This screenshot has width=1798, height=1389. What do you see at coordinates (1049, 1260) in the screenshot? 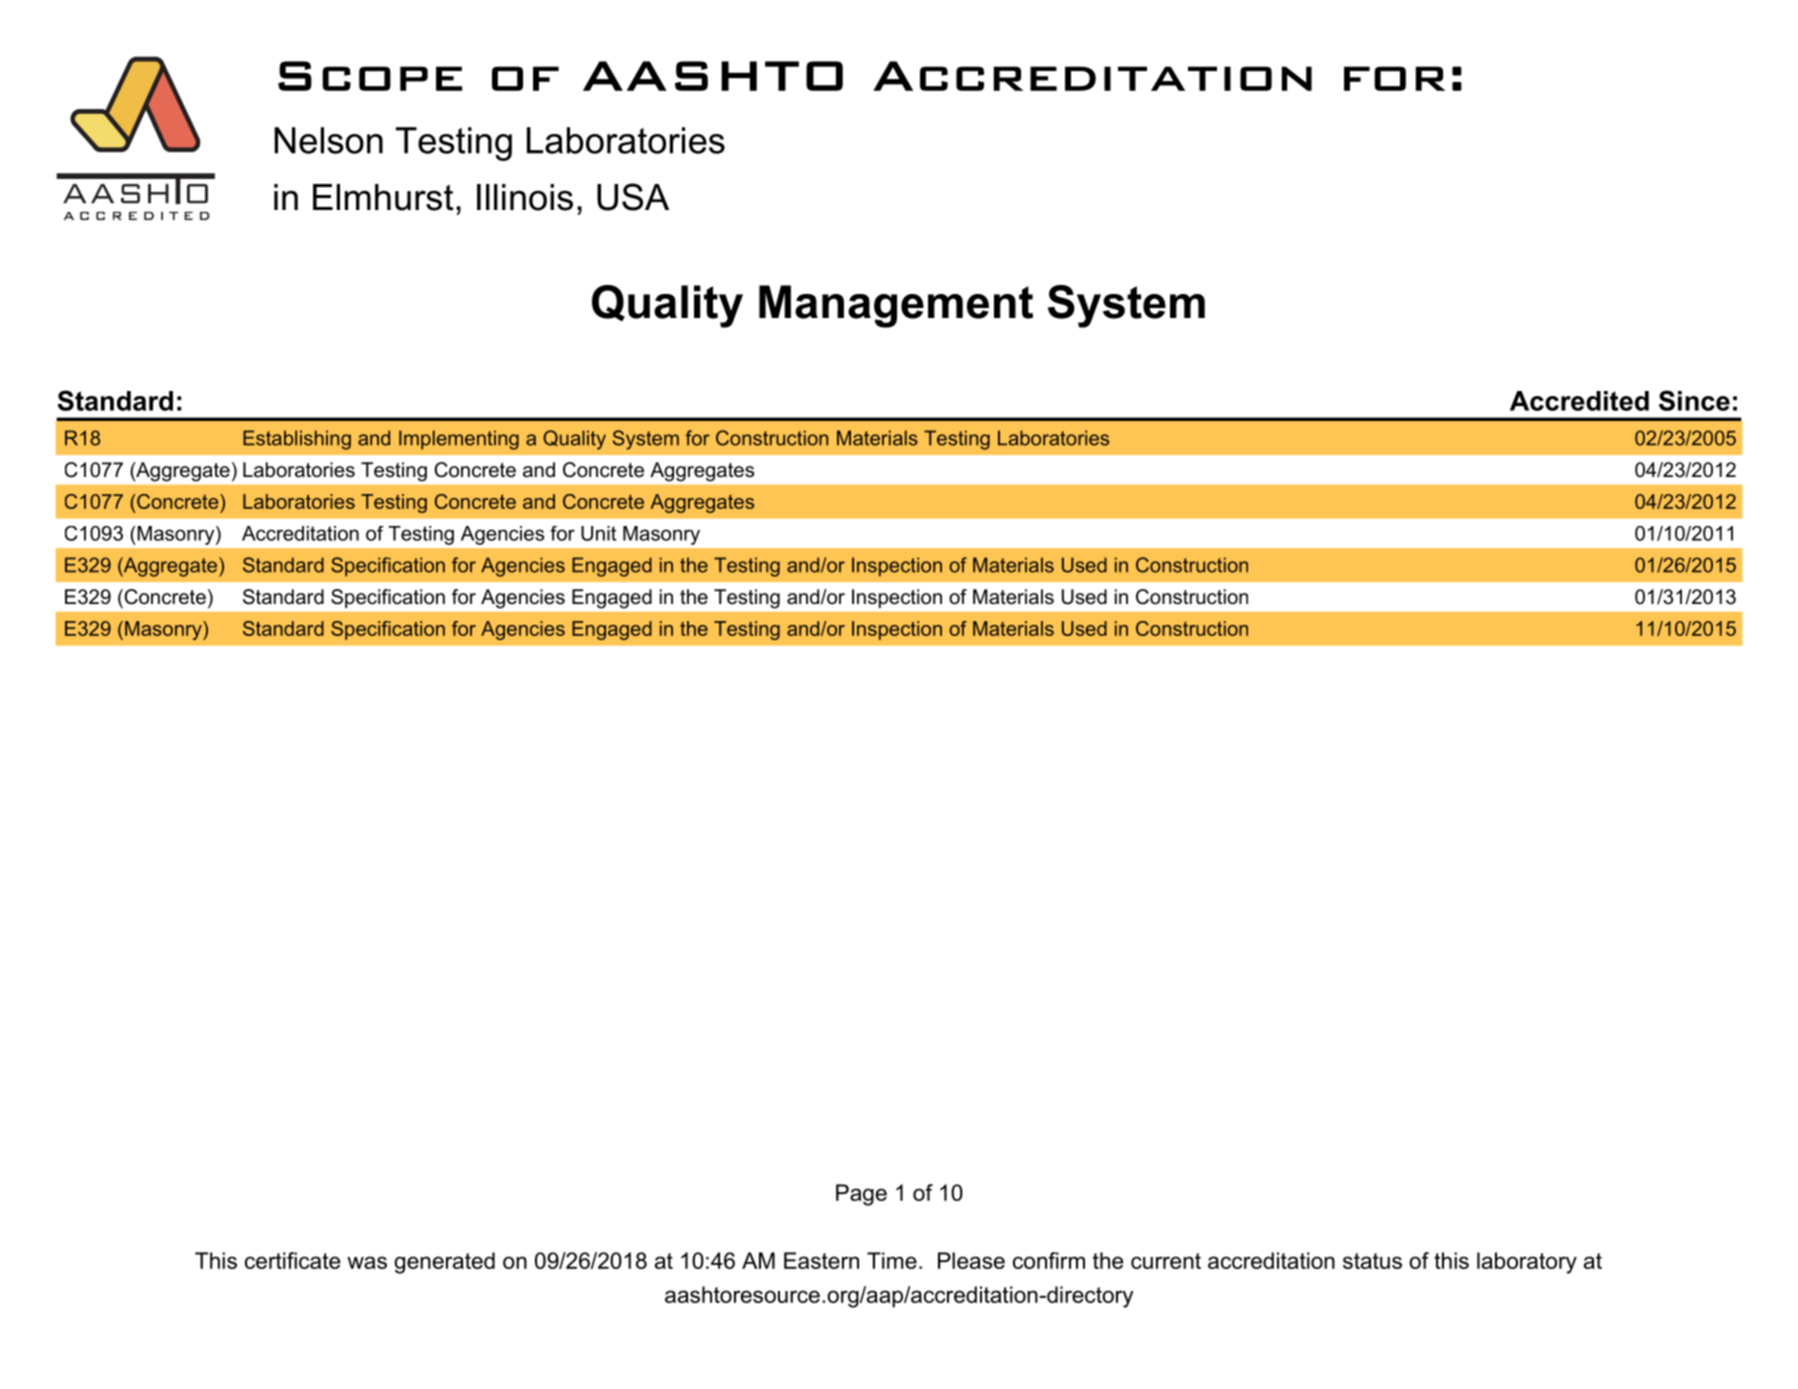
I see `confirm` at bounding box center [1049, 1260].
